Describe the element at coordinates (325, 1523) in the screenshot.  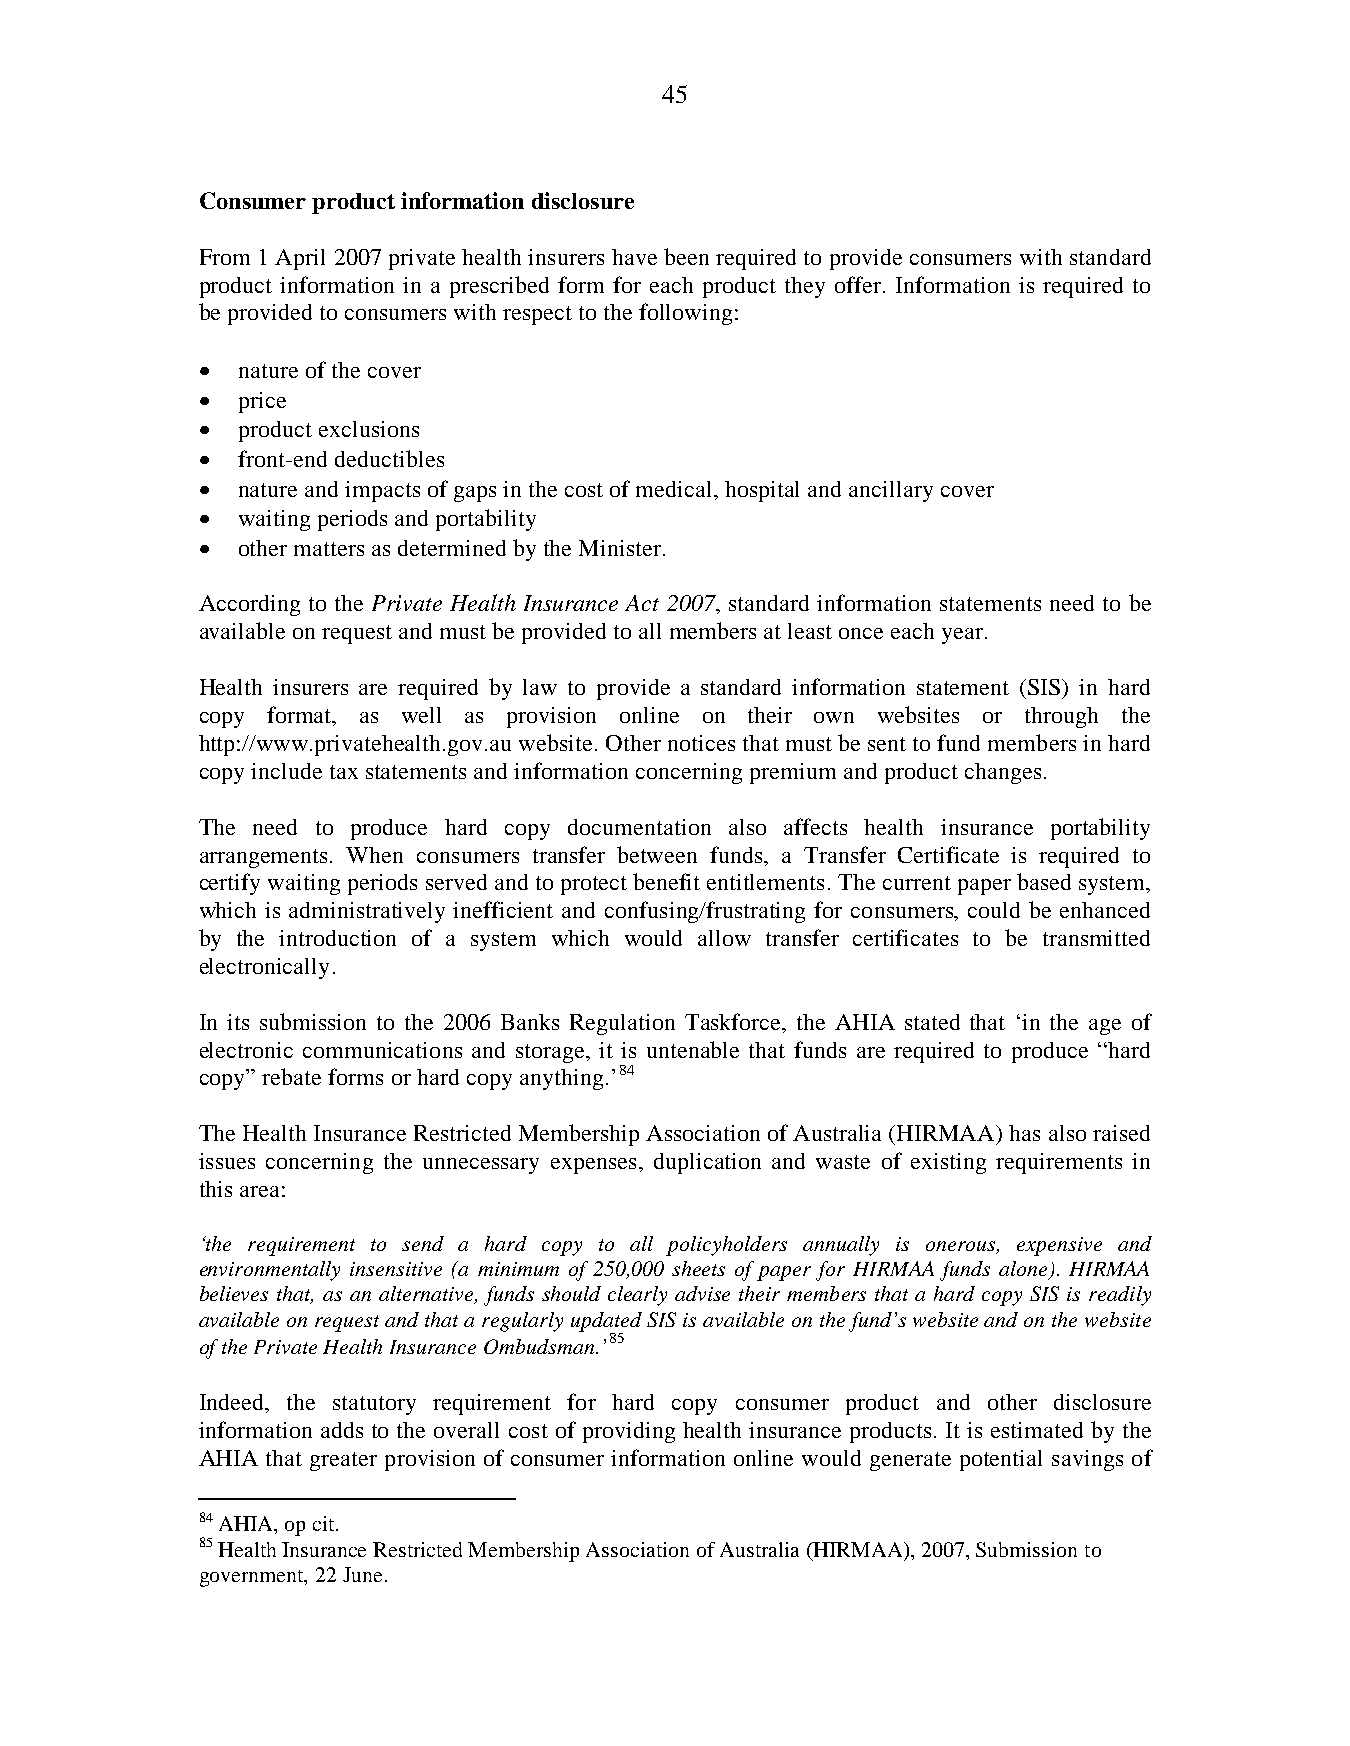
I see `cit` at that location.
